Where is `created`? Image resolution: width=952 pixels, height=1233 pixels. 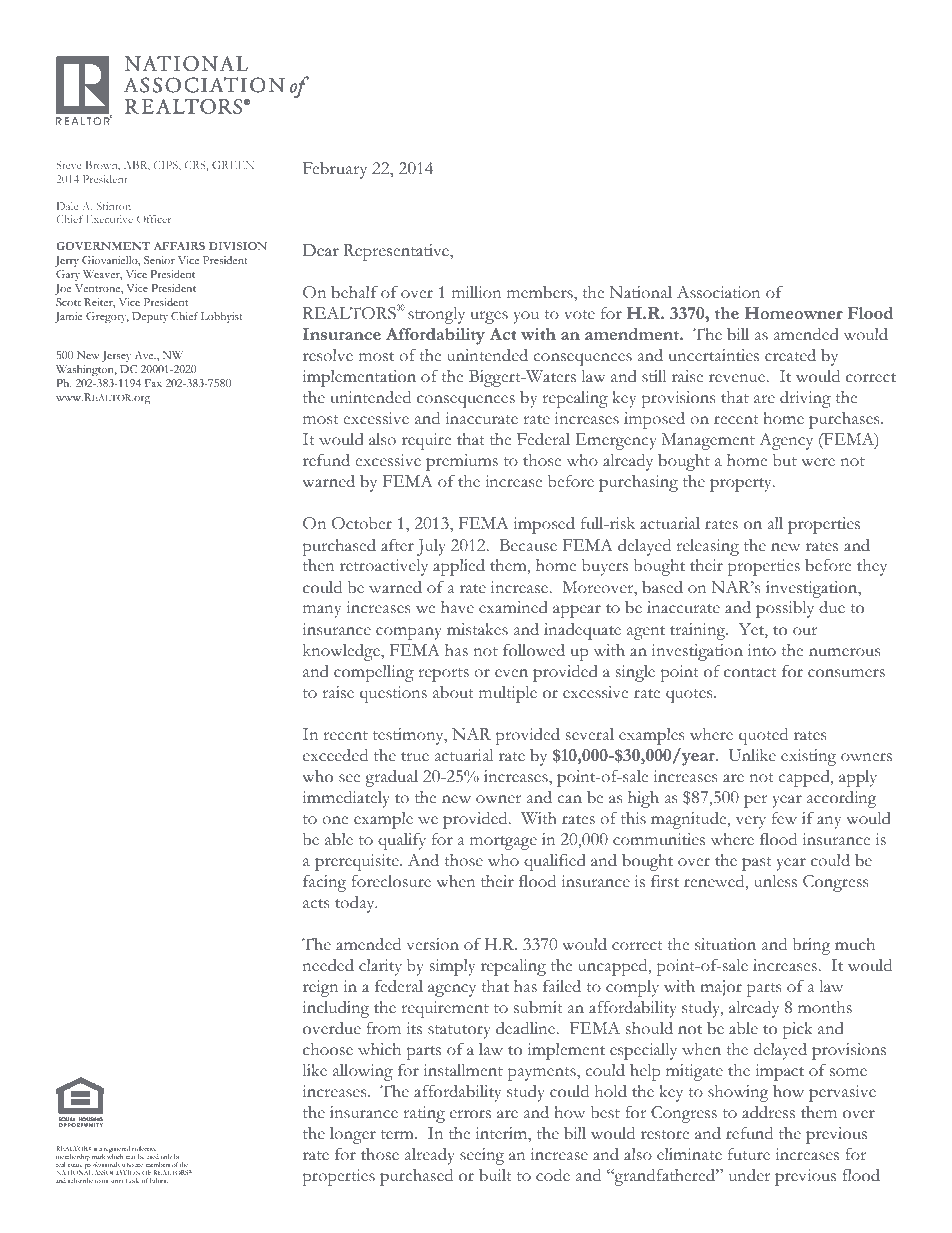
created is located at coordinates (790, 355).
